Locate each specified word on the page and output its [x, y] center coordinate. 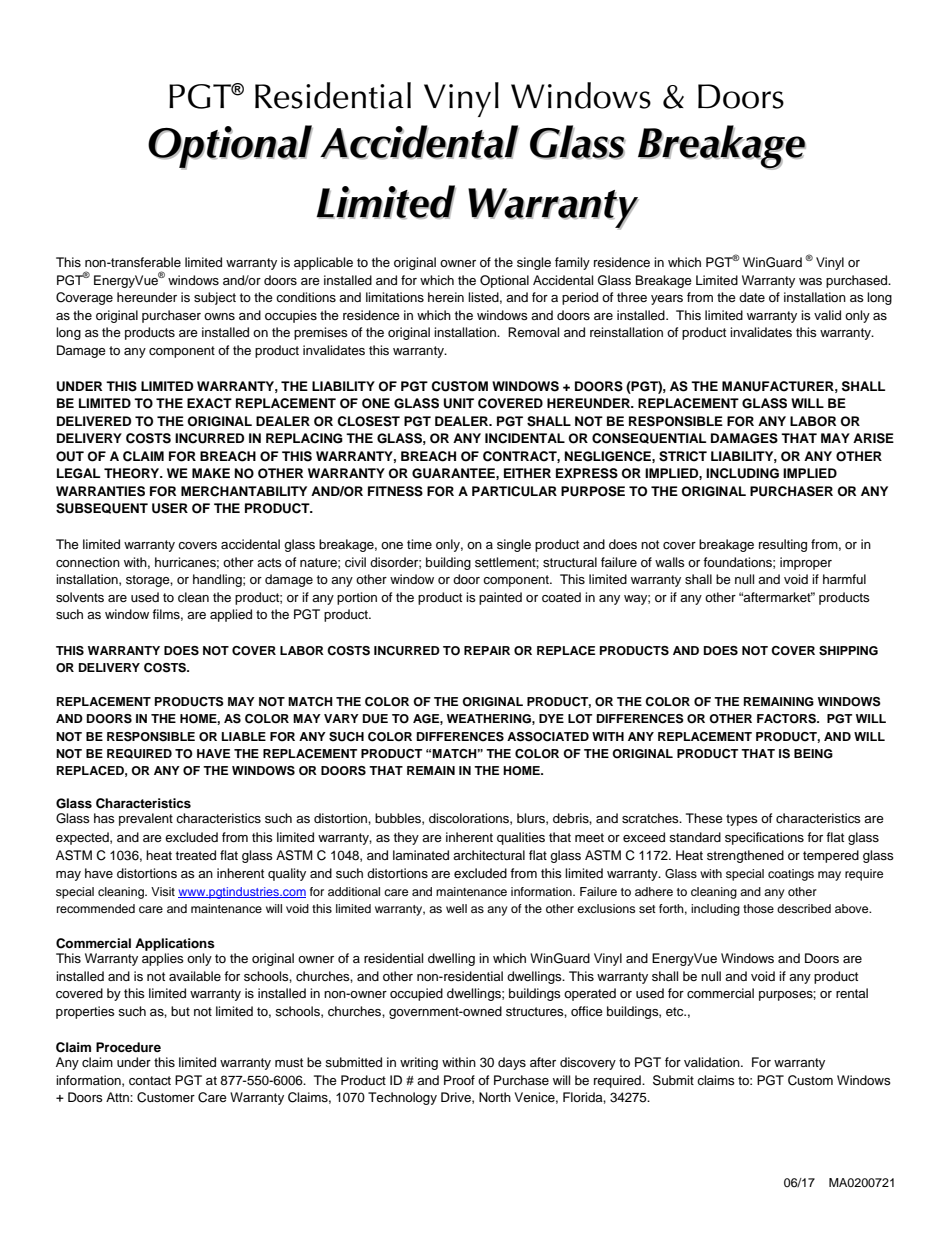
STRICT [683, 456]
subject [215, 298]
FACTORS [787, 719]
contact [150, 1081]
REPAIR [487, 650]
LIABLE [244, 736]
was [810, 281]
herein [446, 297]
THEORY [133, 473]
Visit [163, 891]
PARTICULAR [514, 491]
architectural [489, 855]
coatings [791, 875]
